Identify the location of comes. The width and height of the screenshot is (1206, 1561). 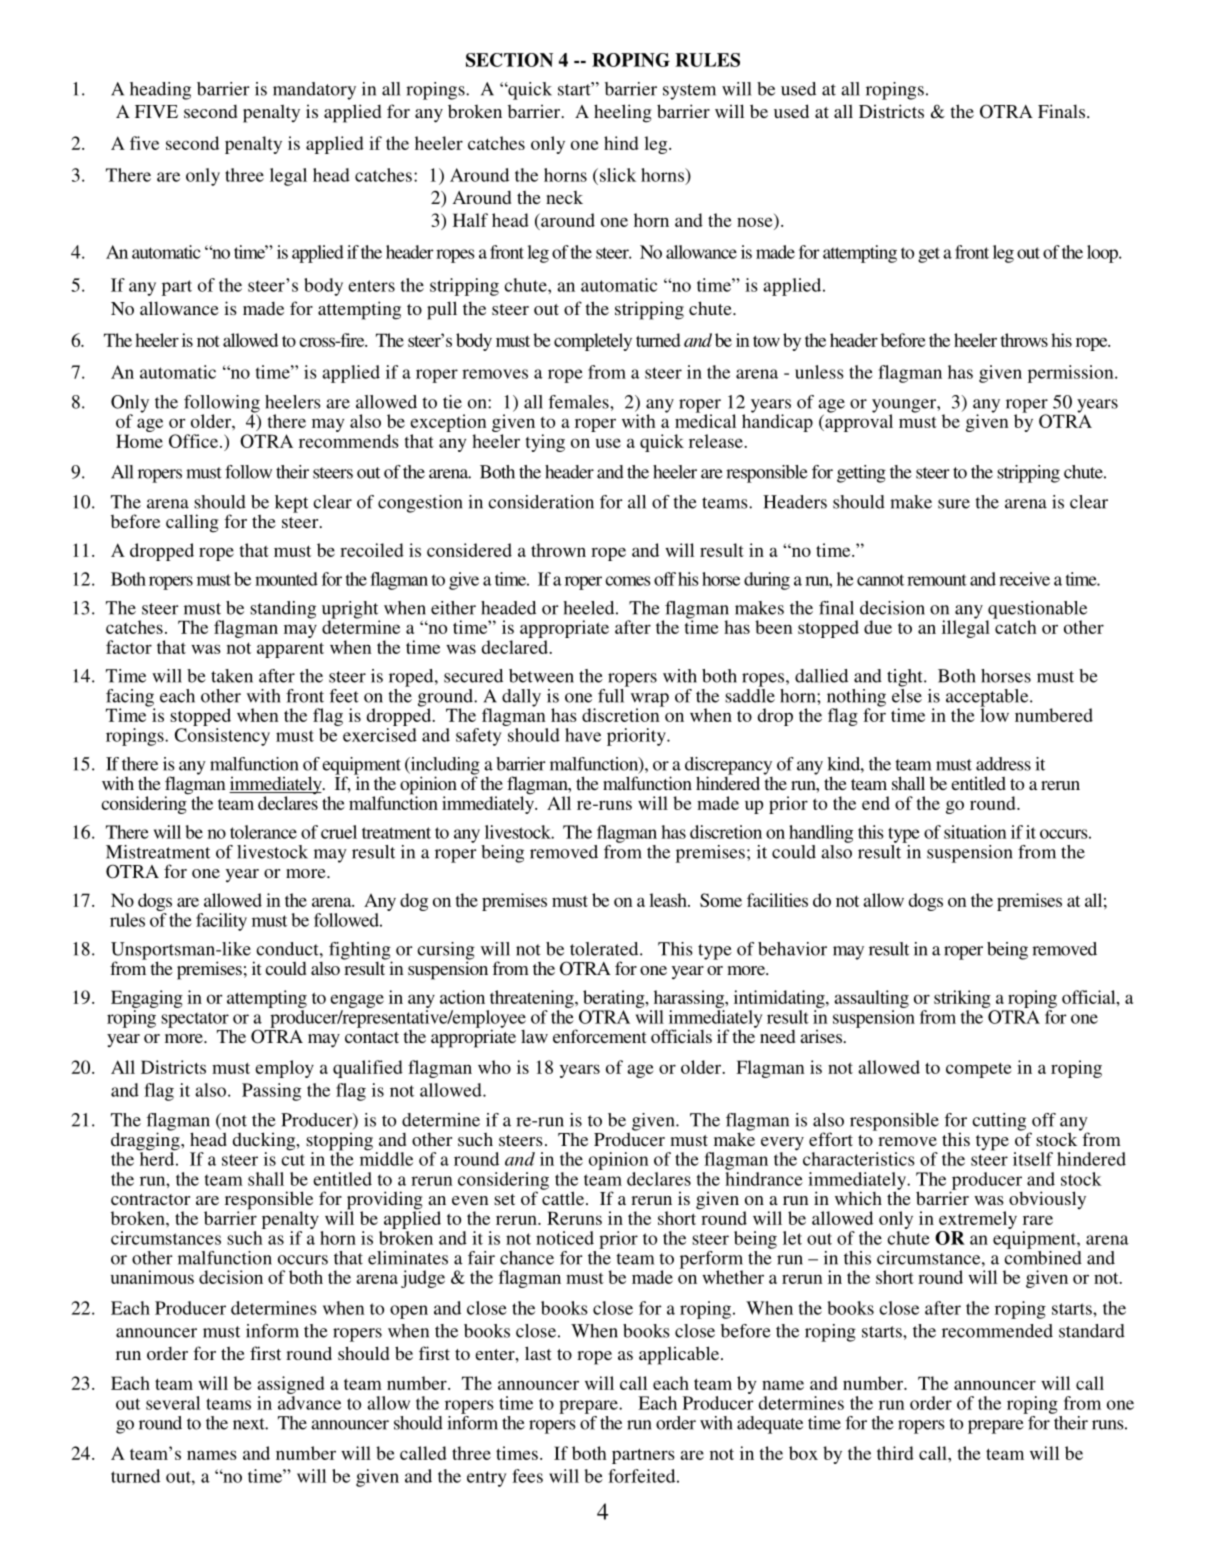
(628, 581).
